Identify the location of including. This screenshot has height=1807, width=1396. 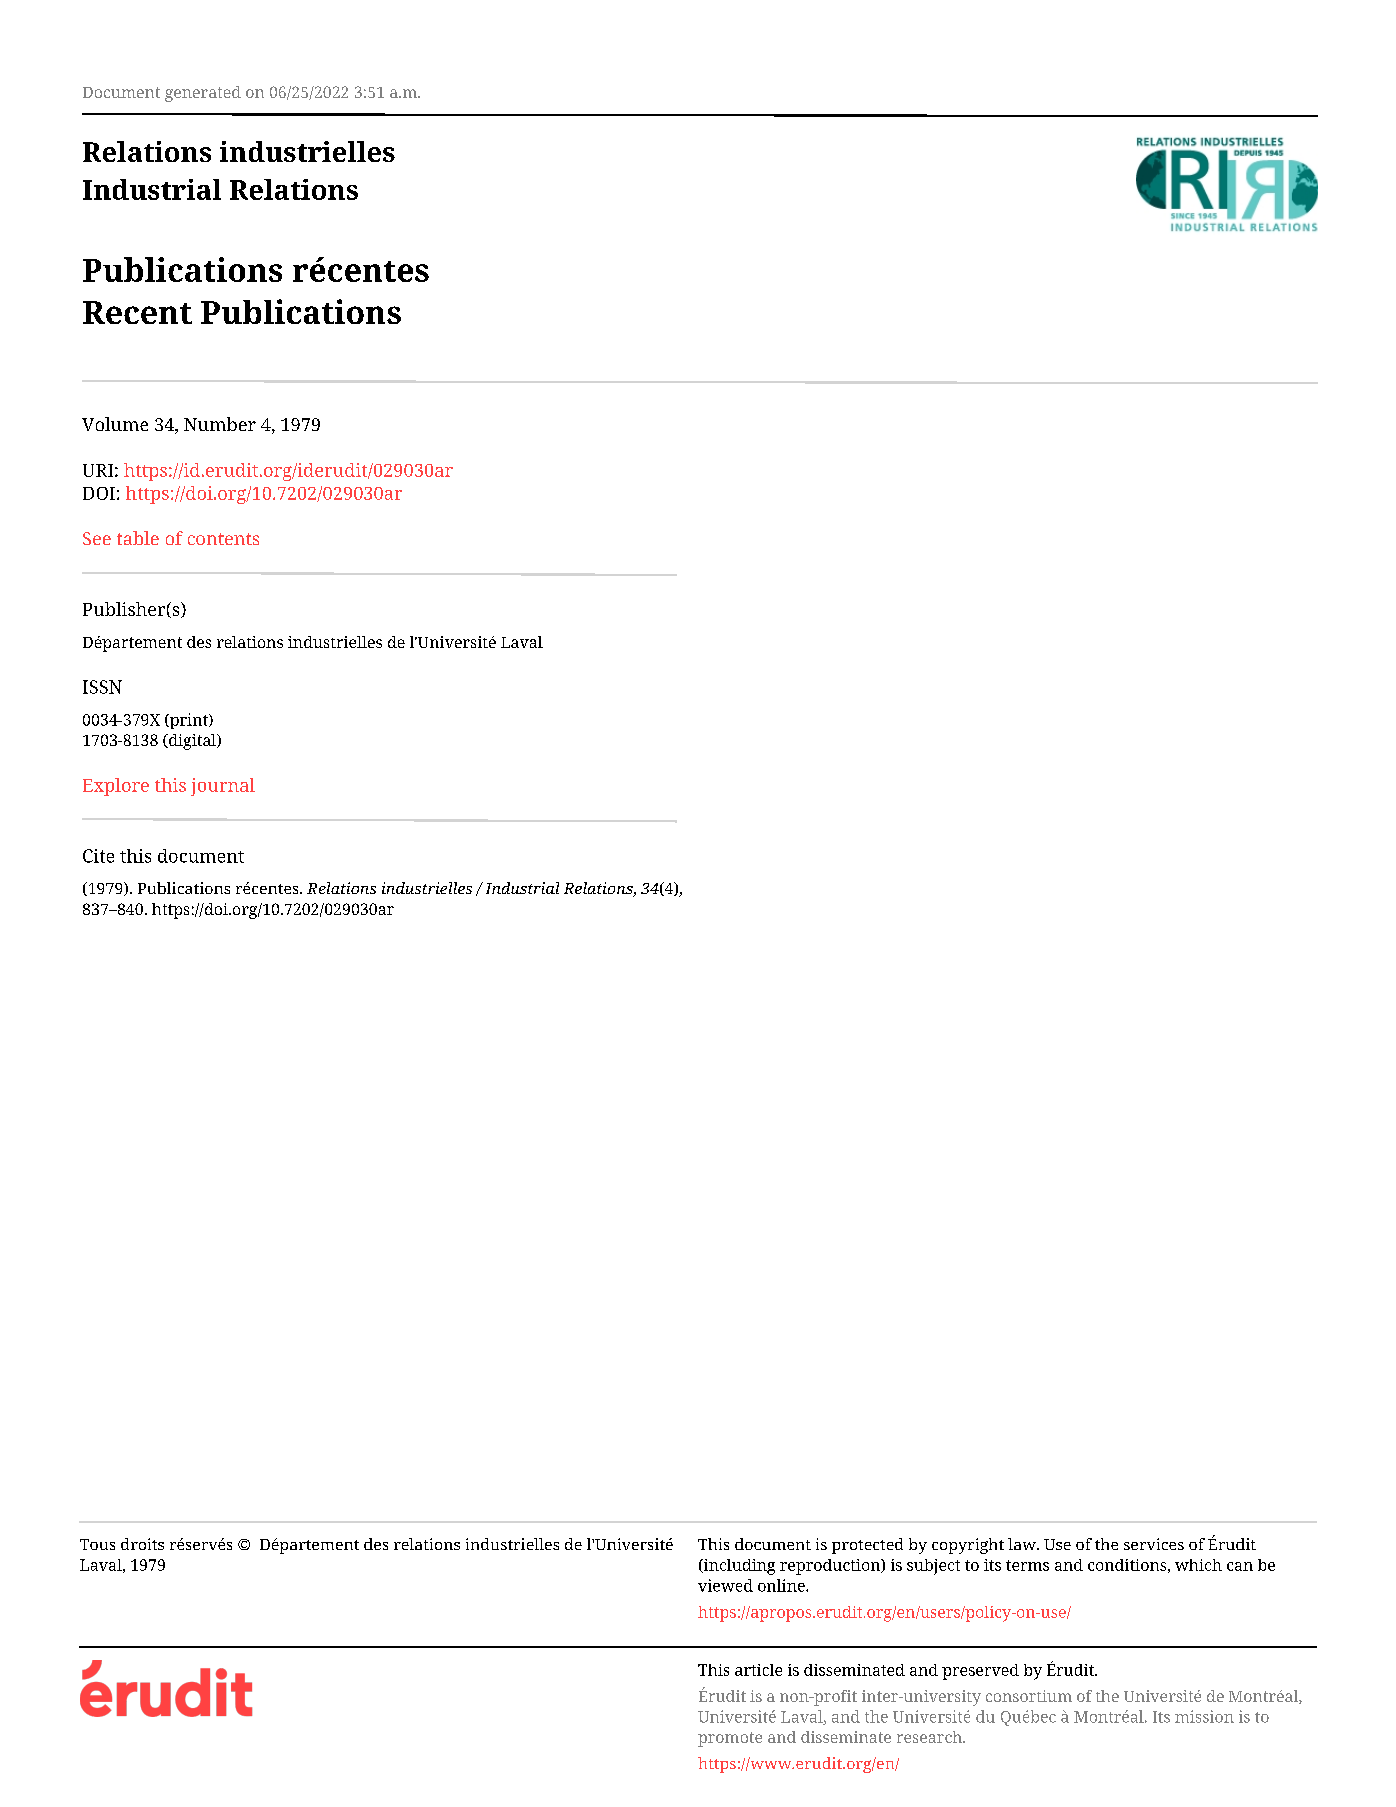
(738, 1567).
